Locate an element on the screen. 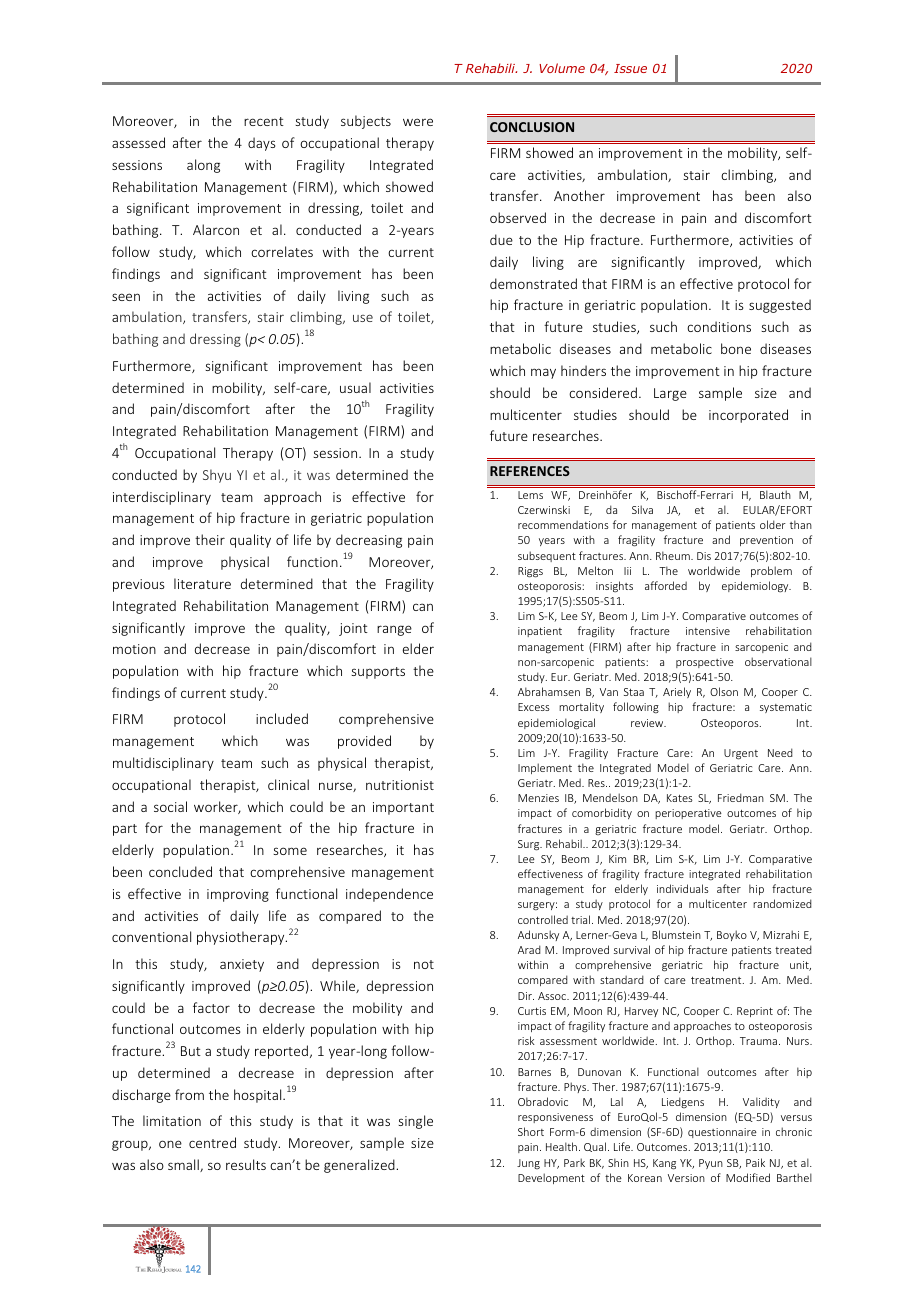 The width and height of the screenshot is (924, 1308). interdisciplinary is located at coordinates (162, 498).
